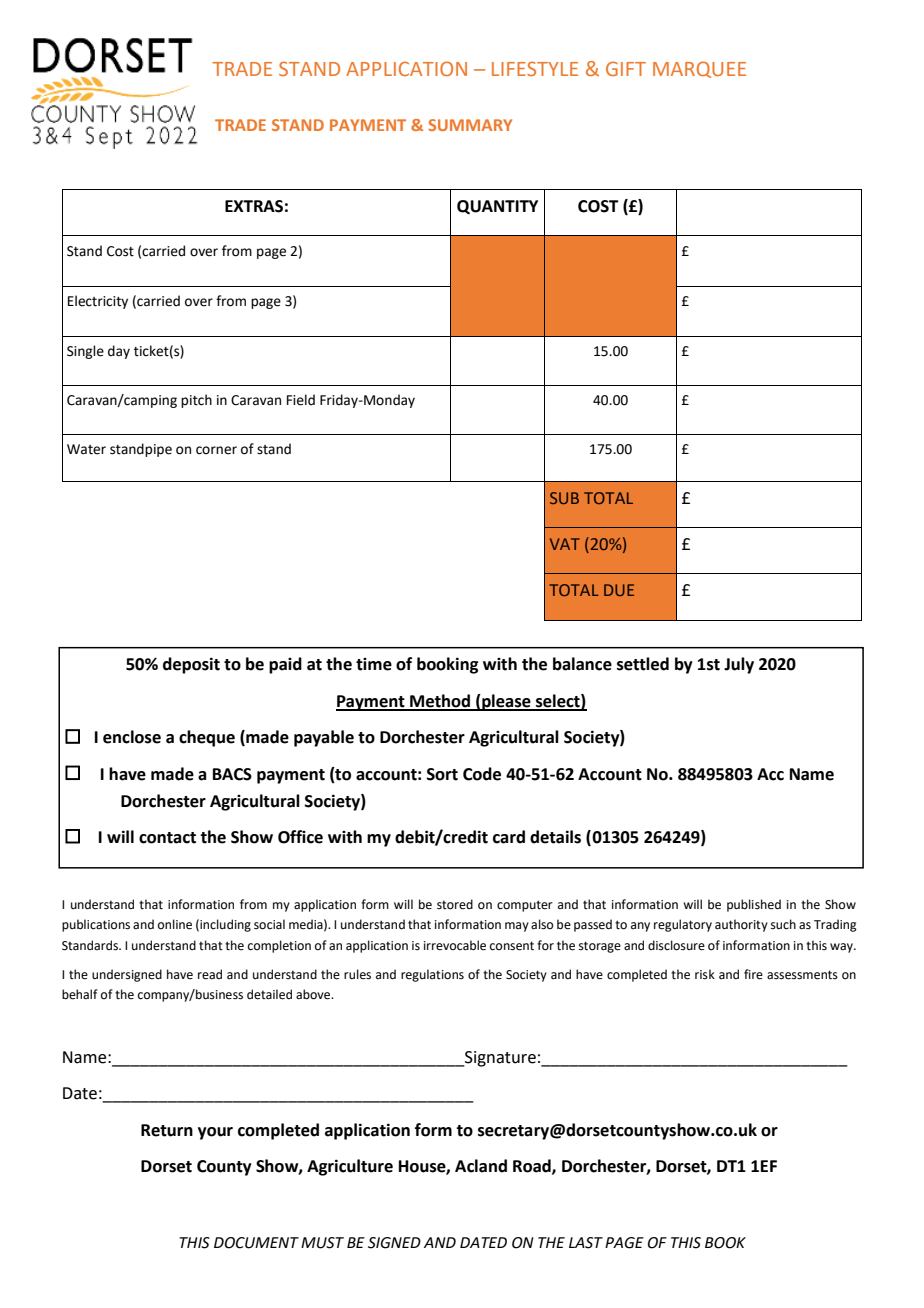 This image has height=1308, width=924. Describe the element at coordinates (256, 1243) in the image. I see `DOCUMENT` at that location.
